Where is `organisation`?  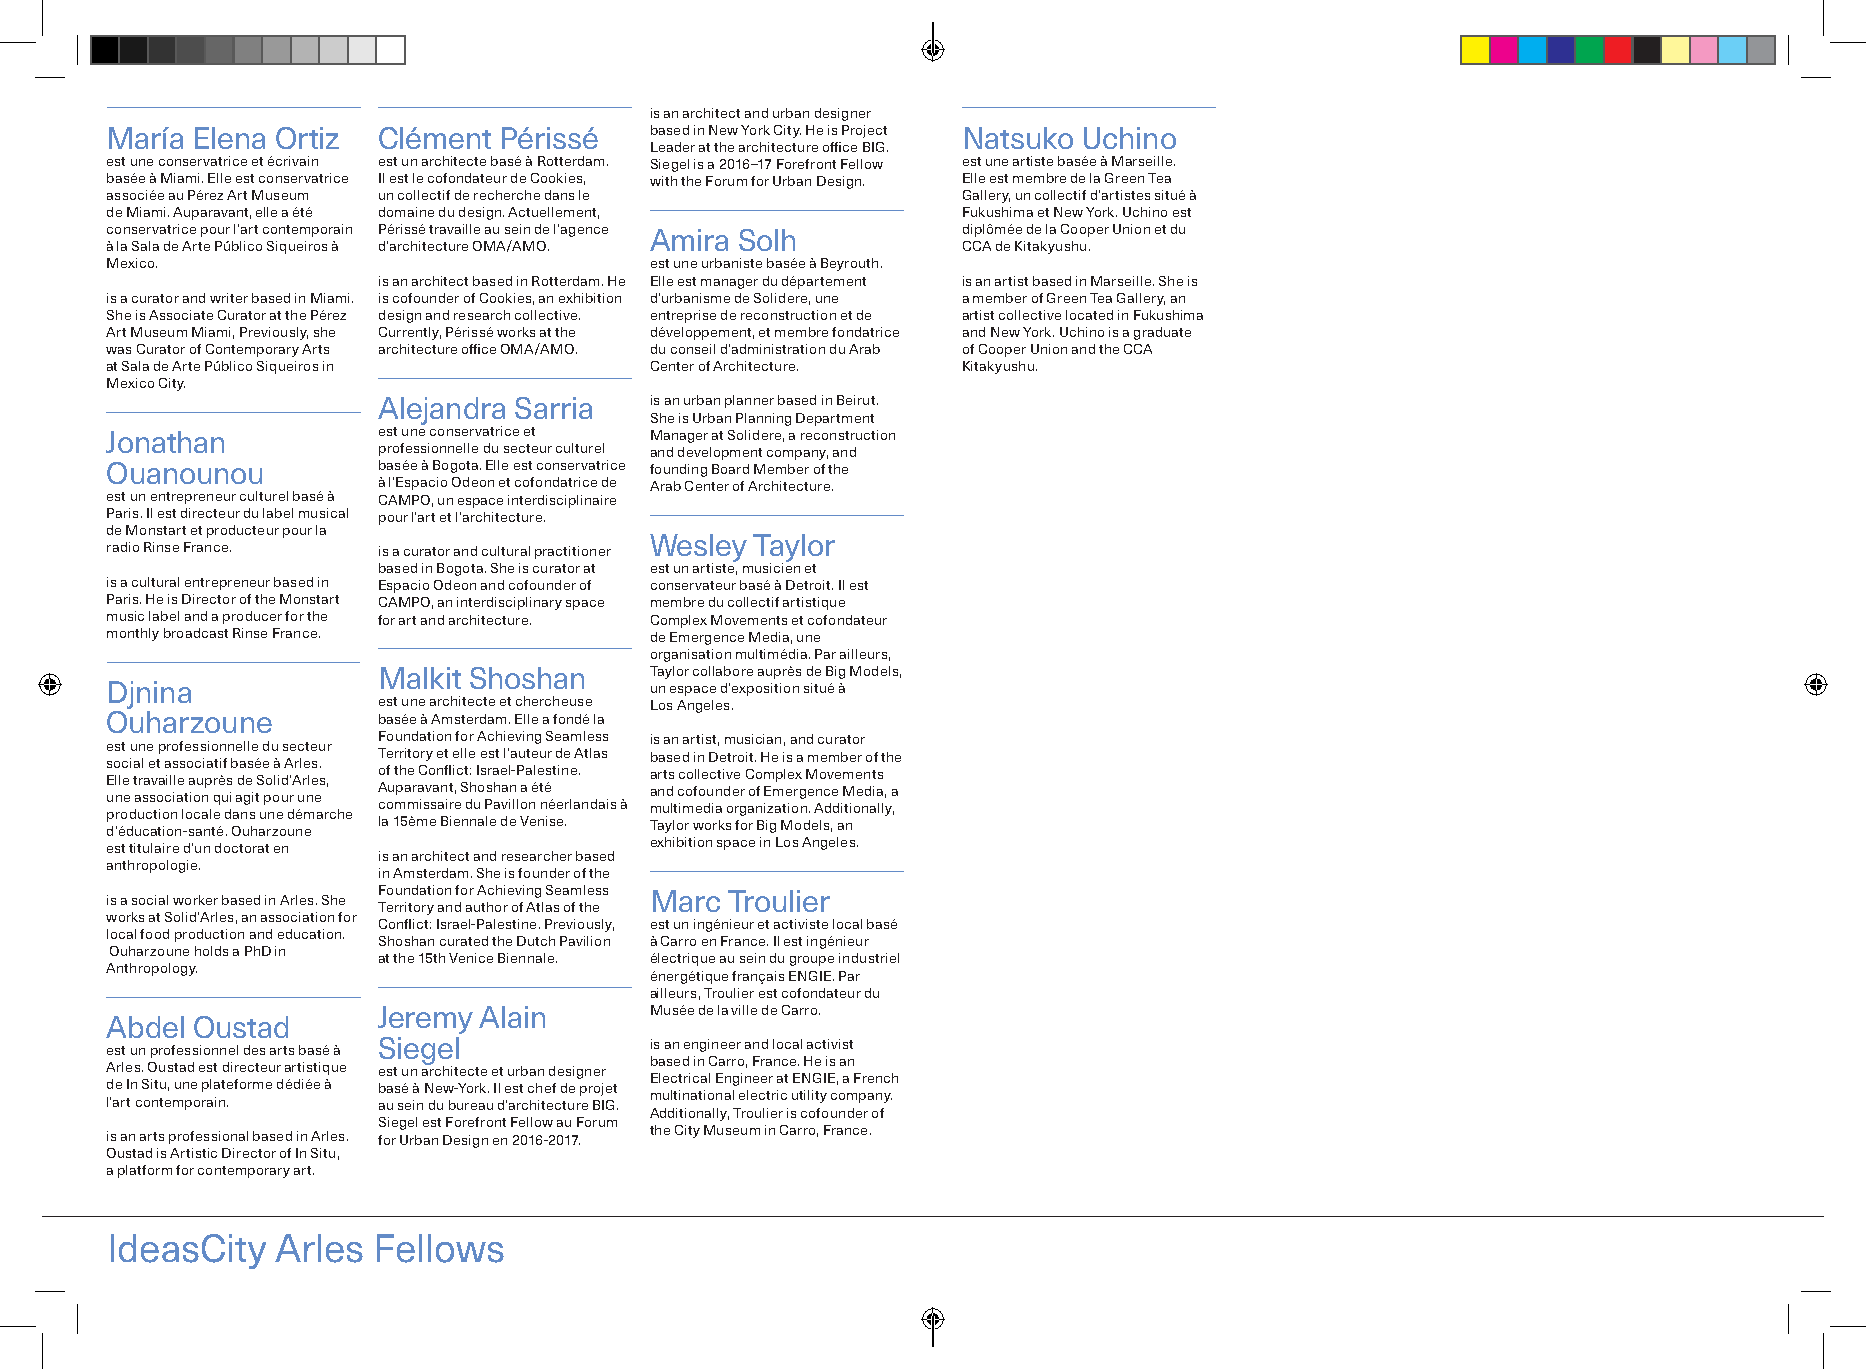 organisation is located at coordinates (691, 655).
